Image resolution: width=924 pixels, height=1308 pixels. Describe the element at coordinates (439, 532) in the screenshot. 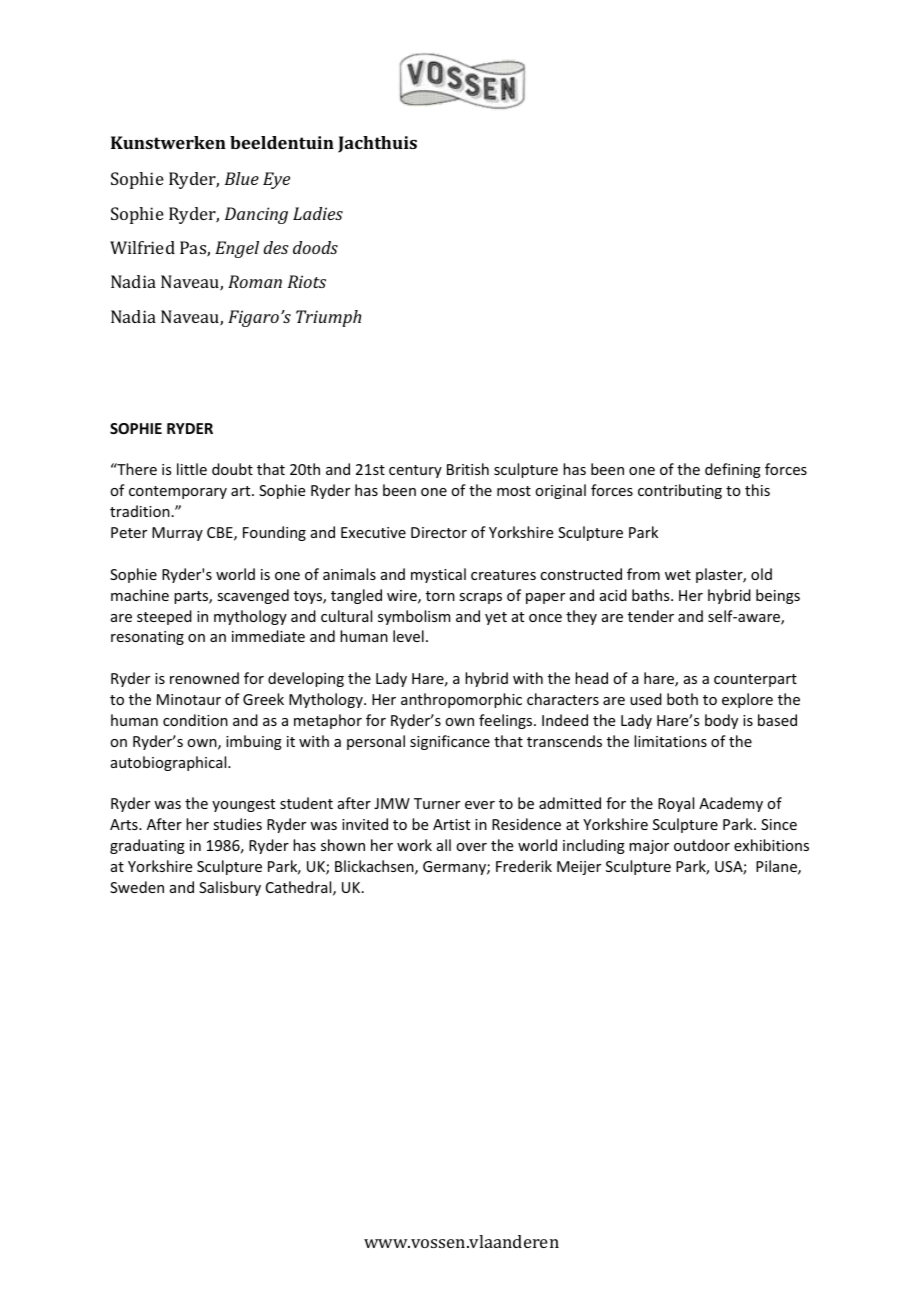

I see `Director` at that location.
